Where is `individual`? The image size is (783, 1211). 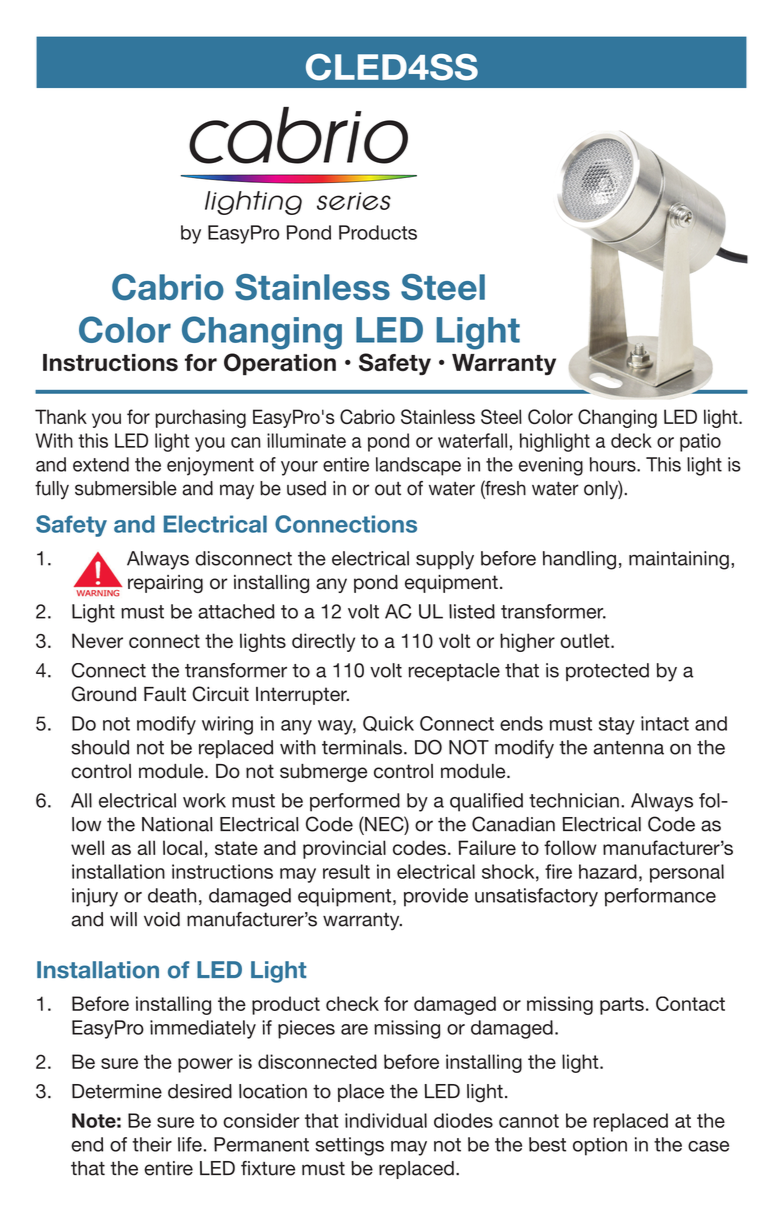 individual is located at coordinates (386, 1120).
